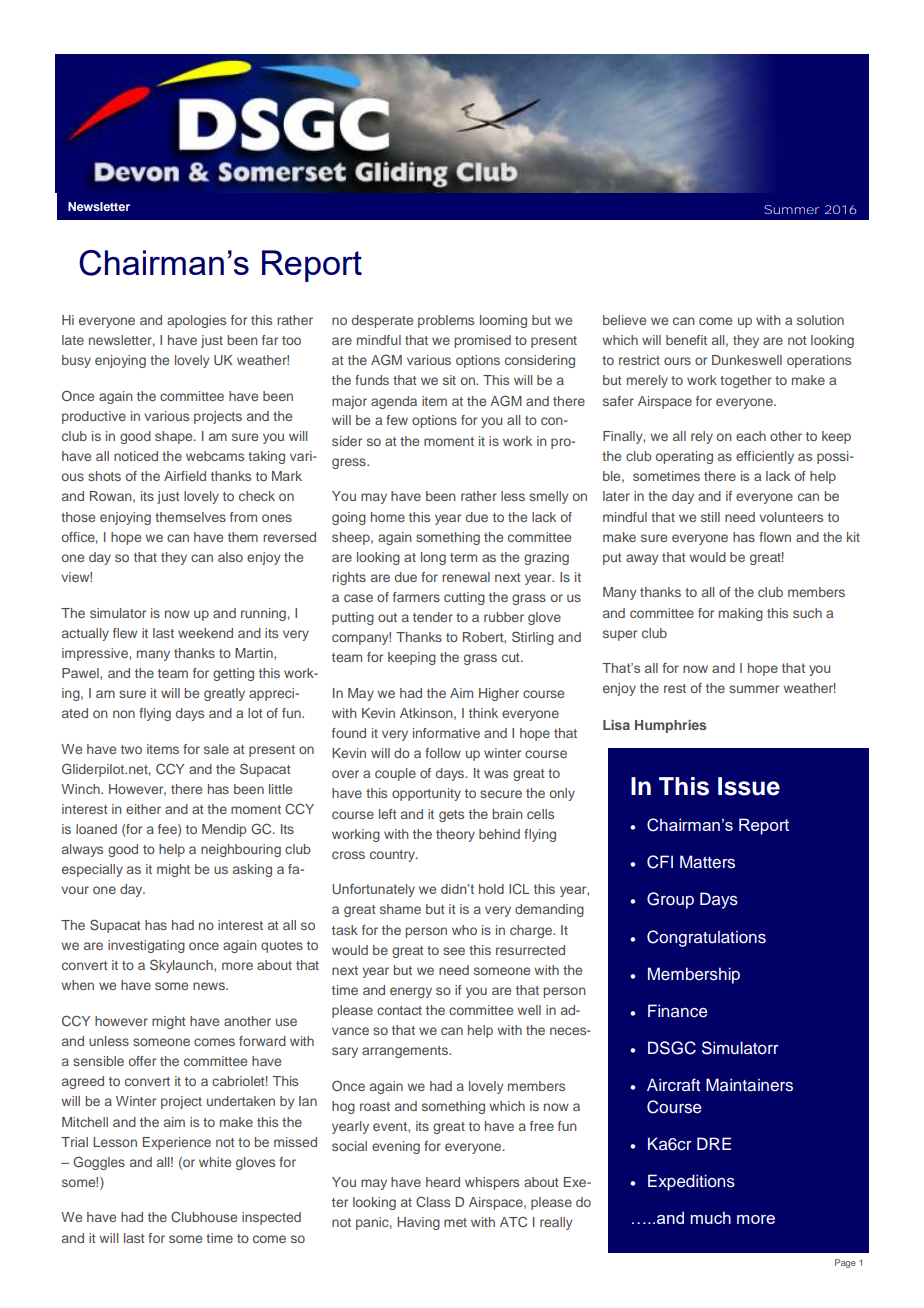  What do you see at coordinates (418, 1223) in the screenshot?
I see `Having` at bounding box center [418, 1223].
